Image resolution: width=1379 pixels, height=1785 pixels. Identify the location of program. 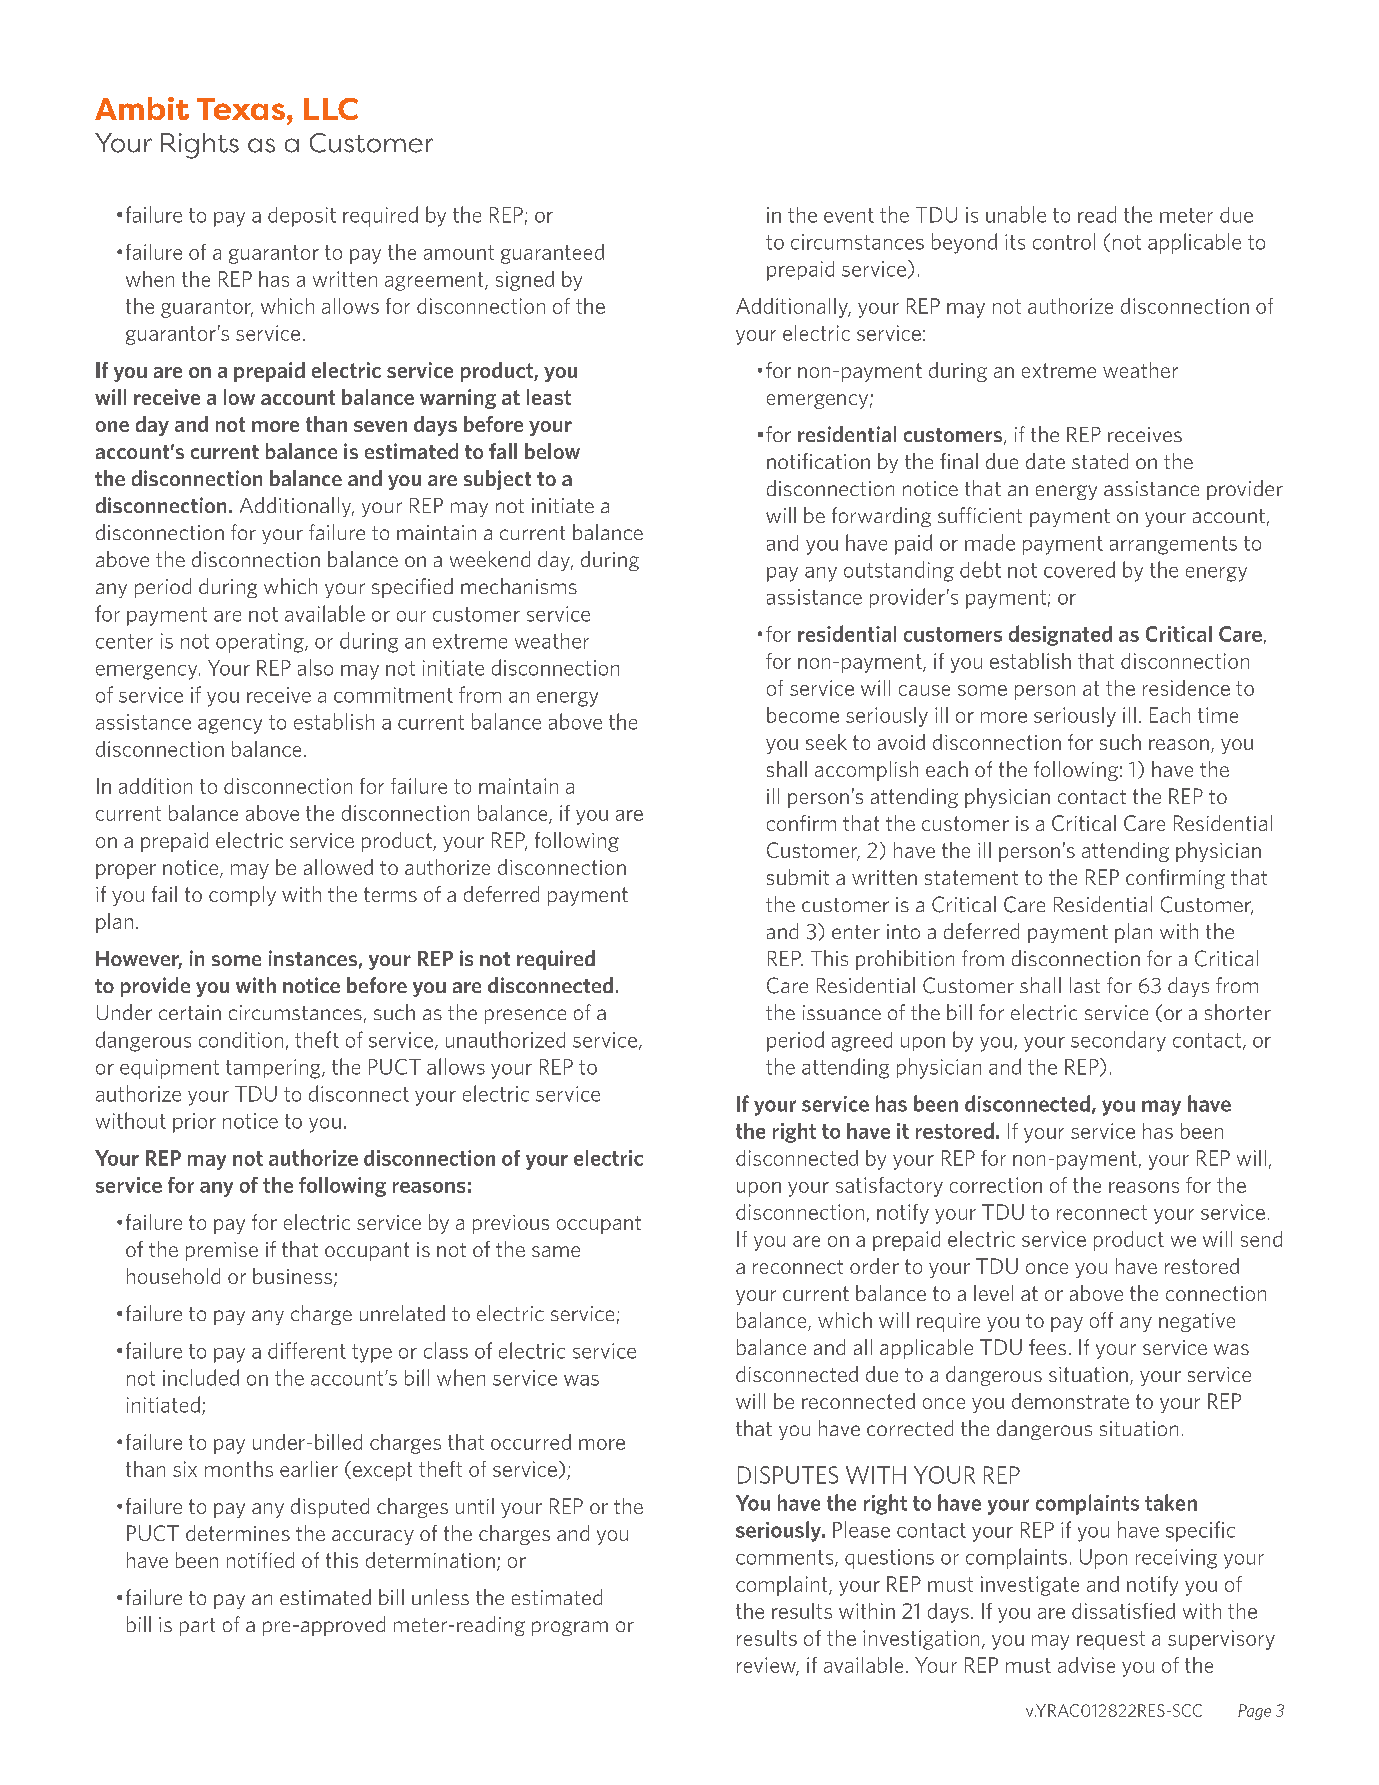
(570, 1628).
